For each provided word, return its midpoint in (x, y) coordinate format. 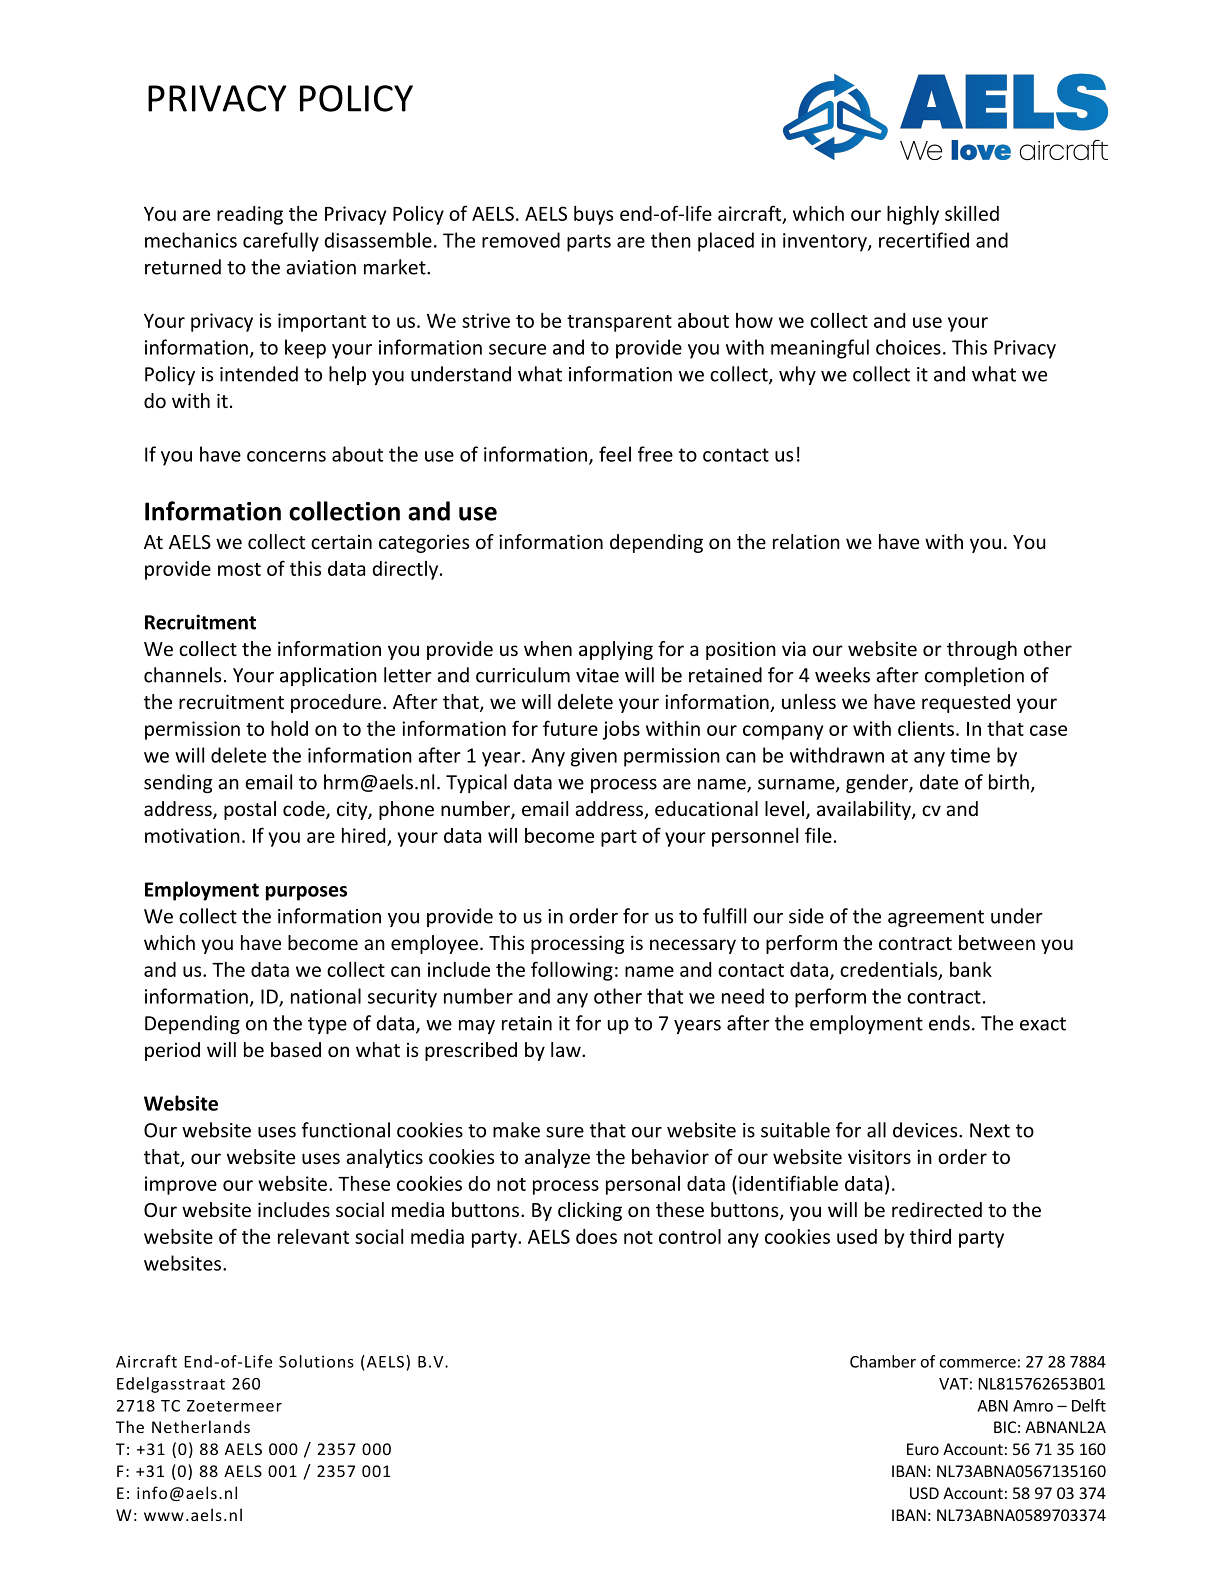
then (671, 240)
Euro (923, 1449)
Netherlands (201, 1426)
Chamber (883, 1361)
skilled (972, 213)
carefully (281, 242)
